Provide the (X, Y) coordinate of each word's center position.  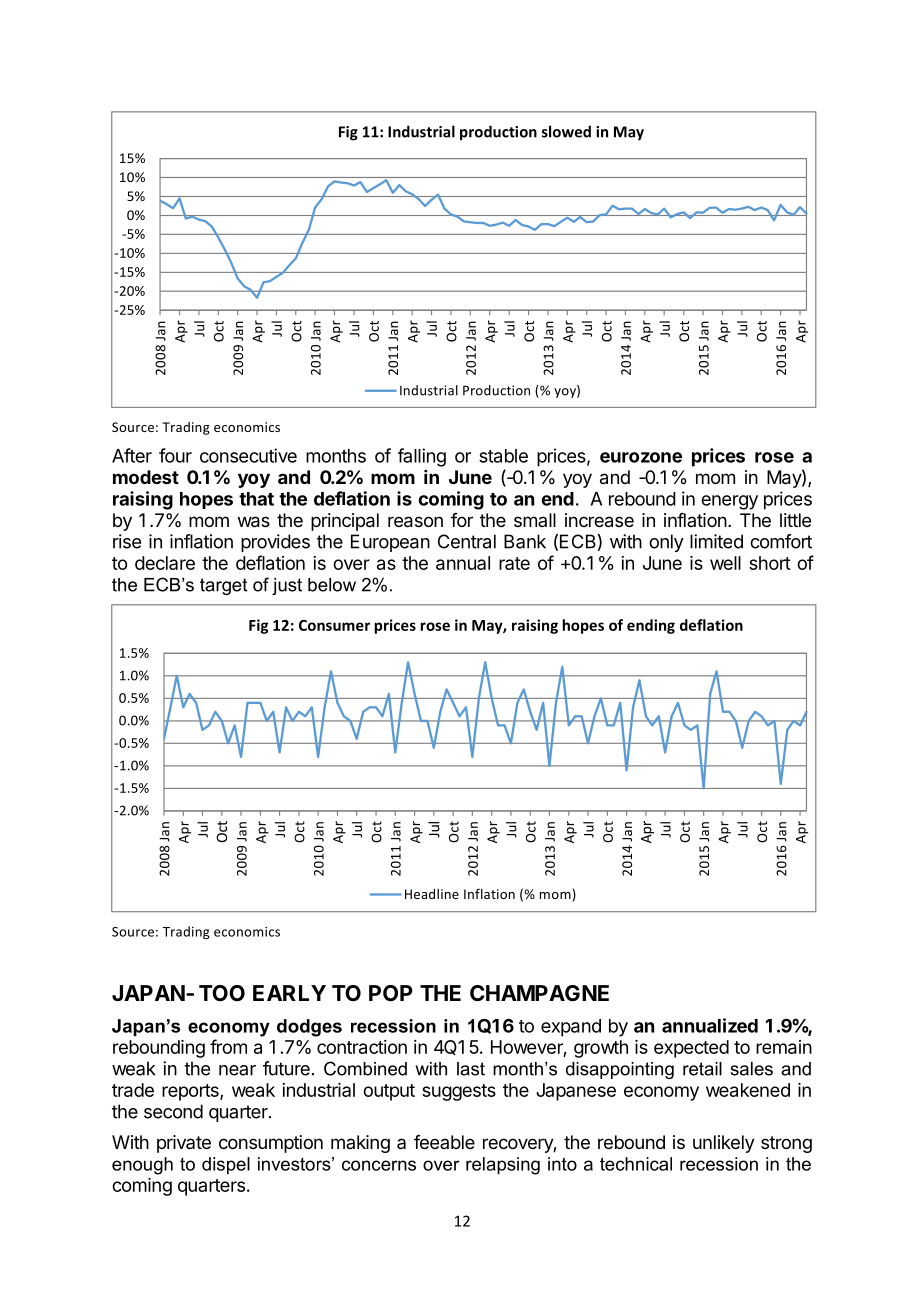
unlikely (724, 1144)
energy (729, 502)
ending (651, 626)
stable (503, 456)
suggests (459, 1092)
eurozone (641, 457)
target (223, 586)
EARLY (289, 993)
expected (691, 1049)
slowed (566, 131)
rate (514, 563)
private (184, 1144)
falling (422, 457)
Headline (432, 894)
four (175, 455)
